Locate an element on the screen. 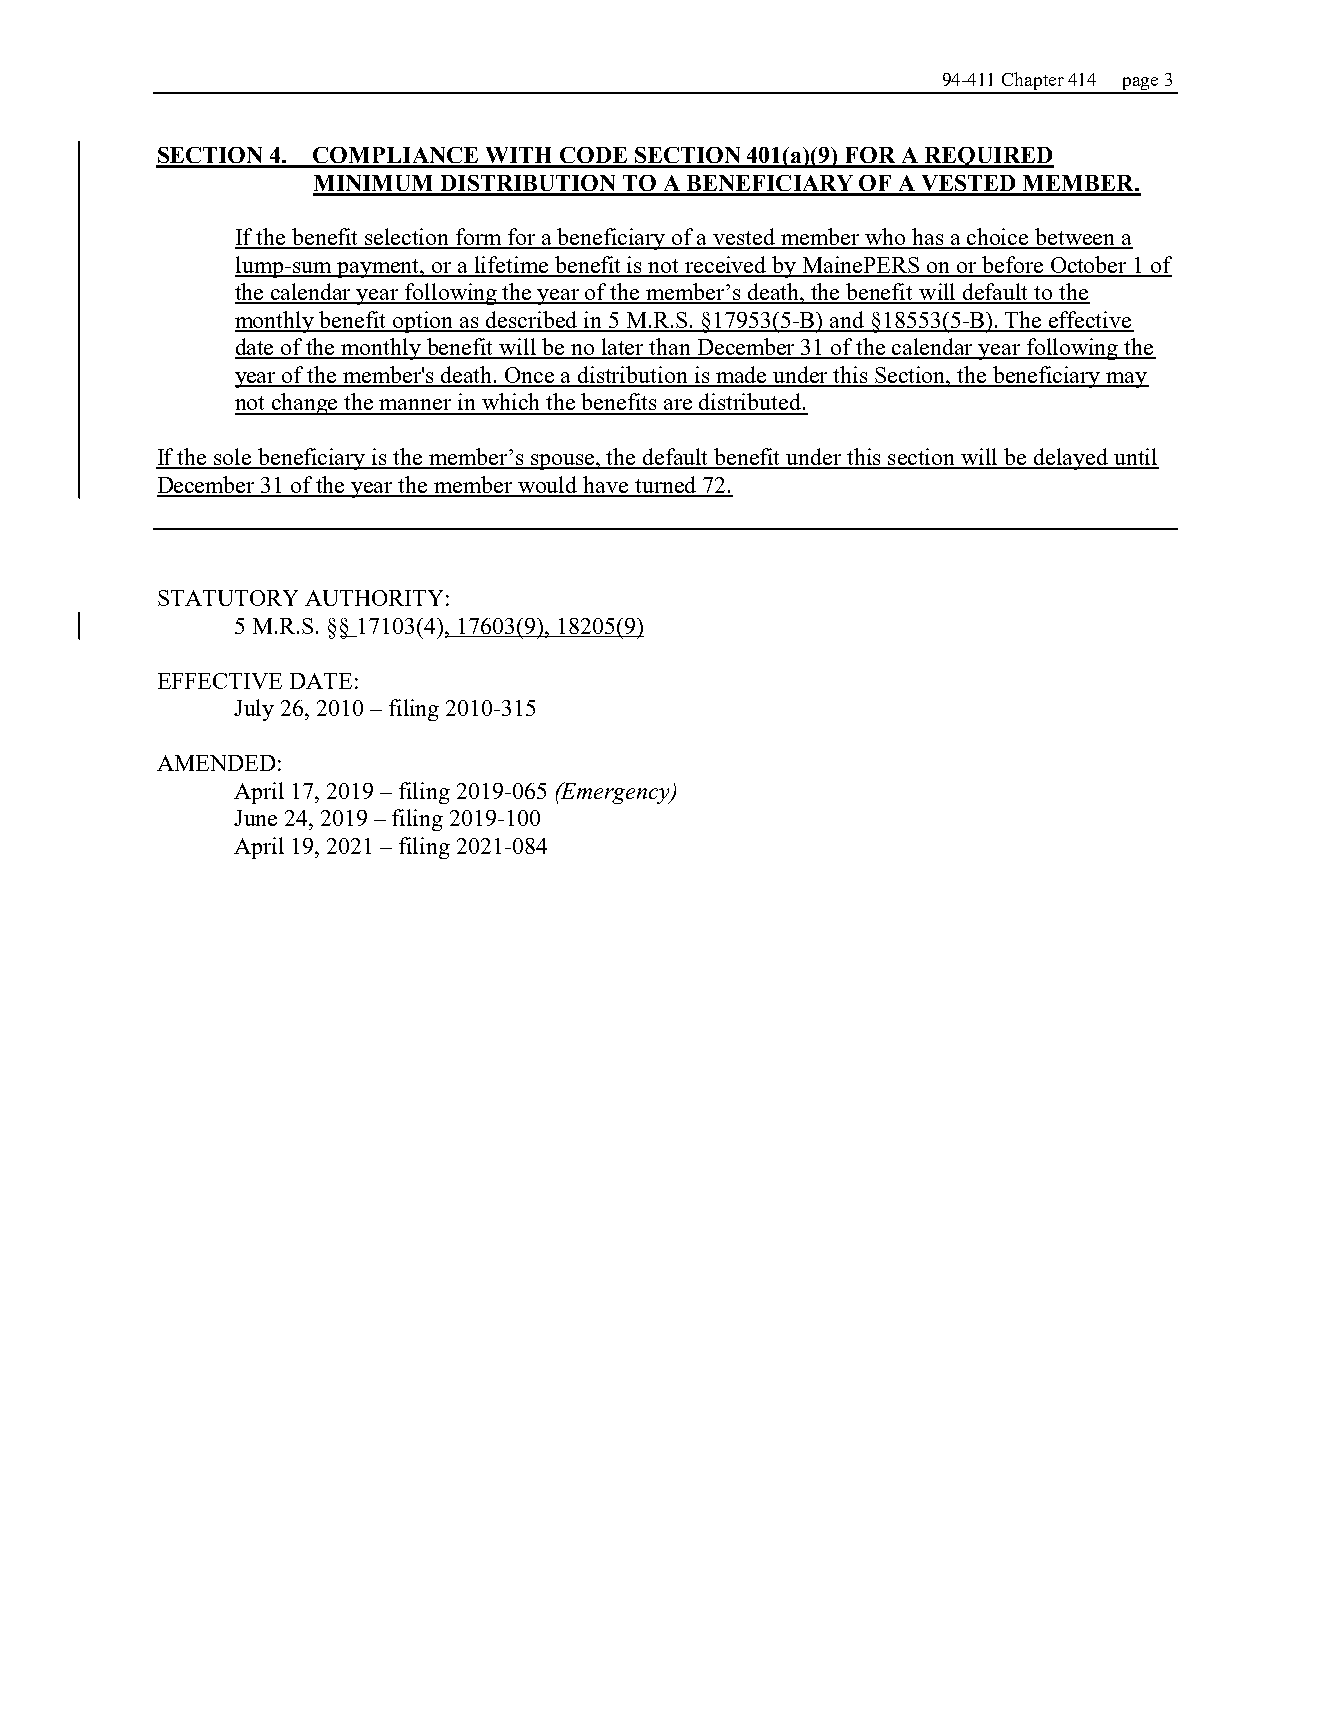  received is located at coordinates (726, 266).
